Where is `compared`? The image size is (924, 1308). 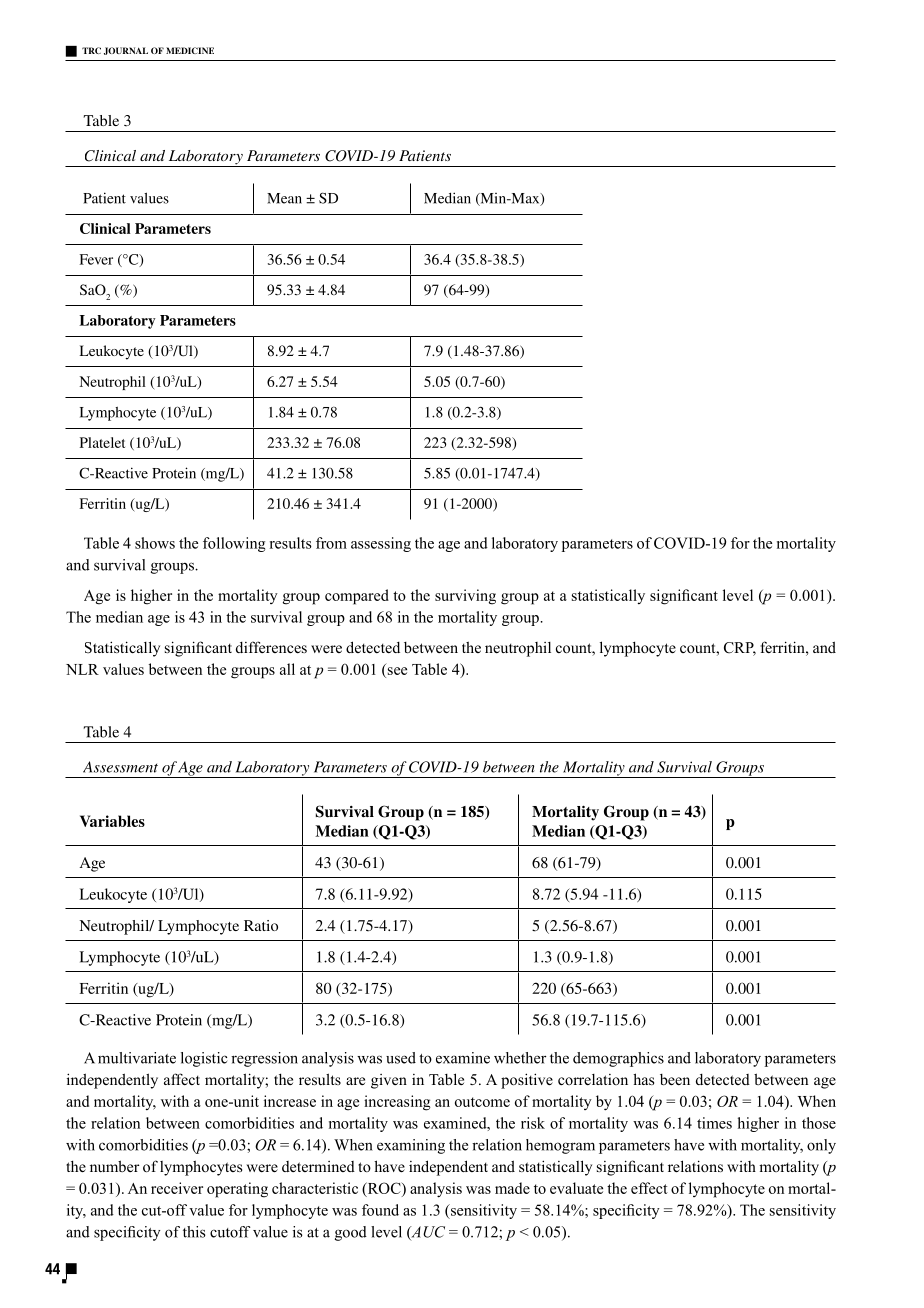
compared is located at coordinates (357, 597).
